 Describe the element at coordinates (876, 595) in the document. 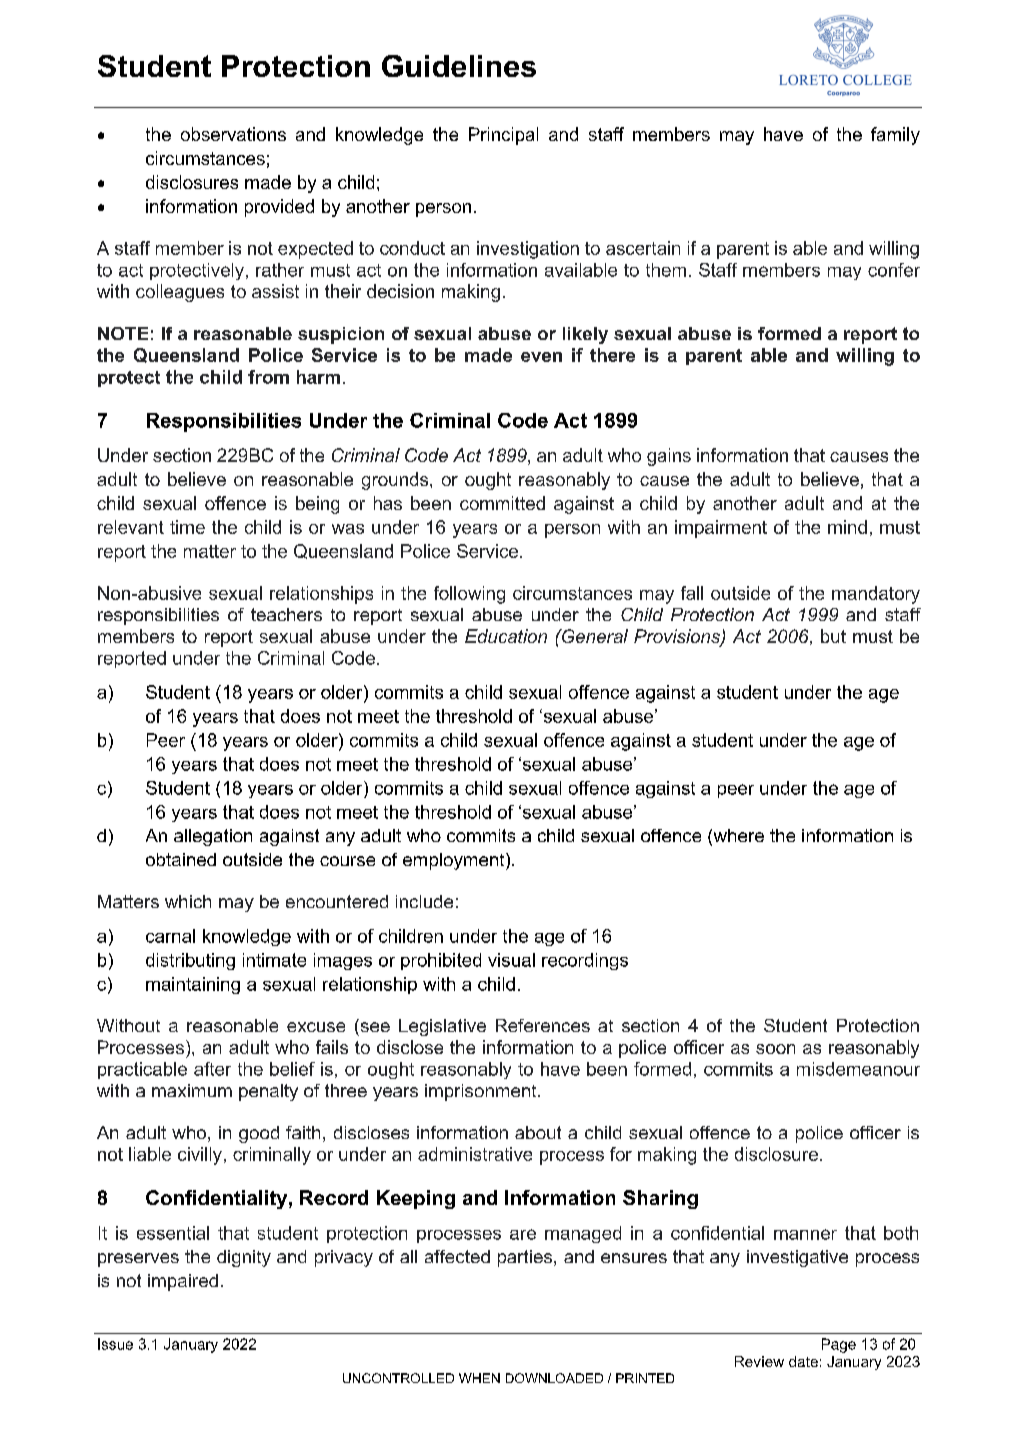

I see `mandatory` at that location.
